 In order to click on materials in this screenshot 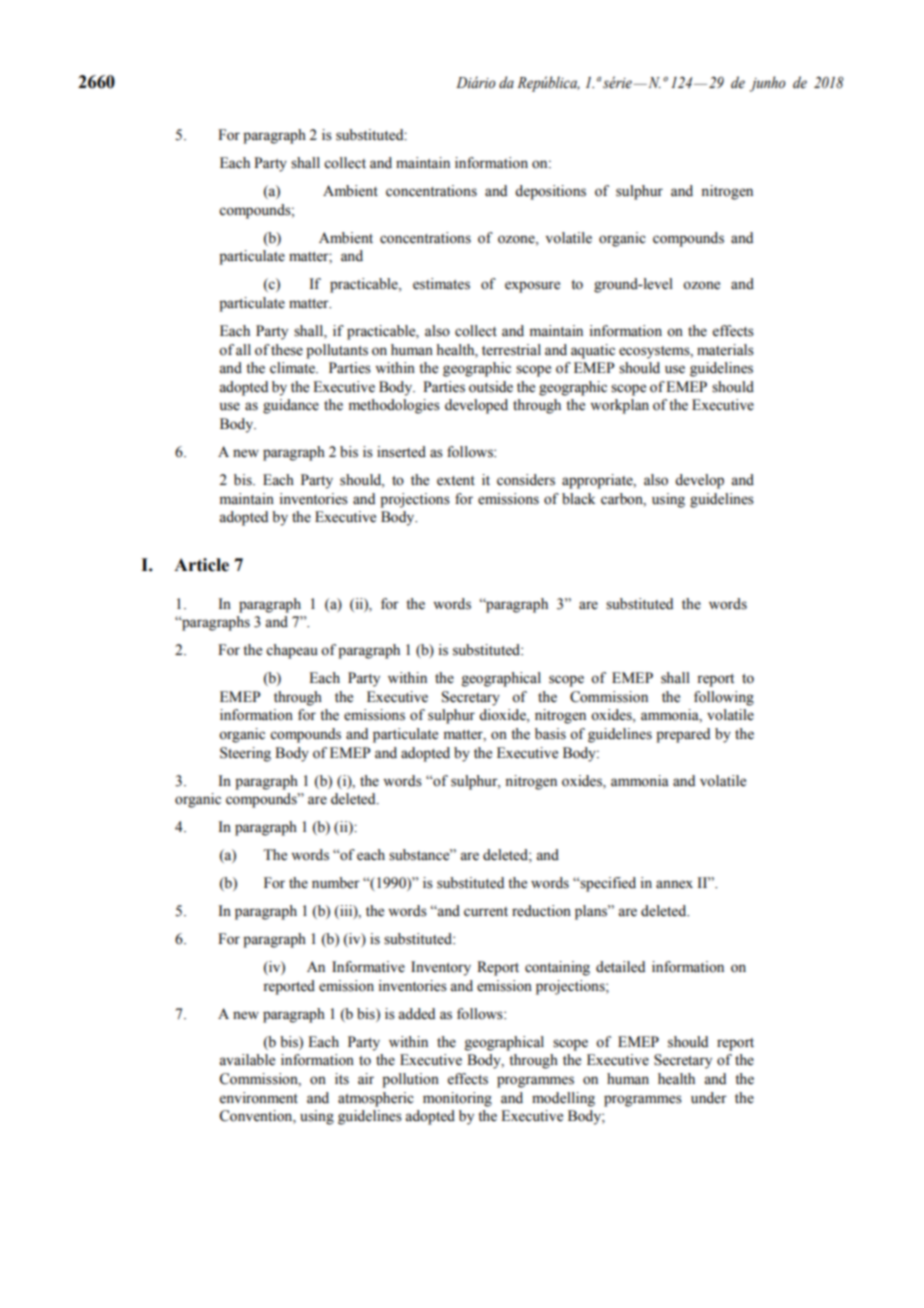, I will do `click(725, 350)`.
